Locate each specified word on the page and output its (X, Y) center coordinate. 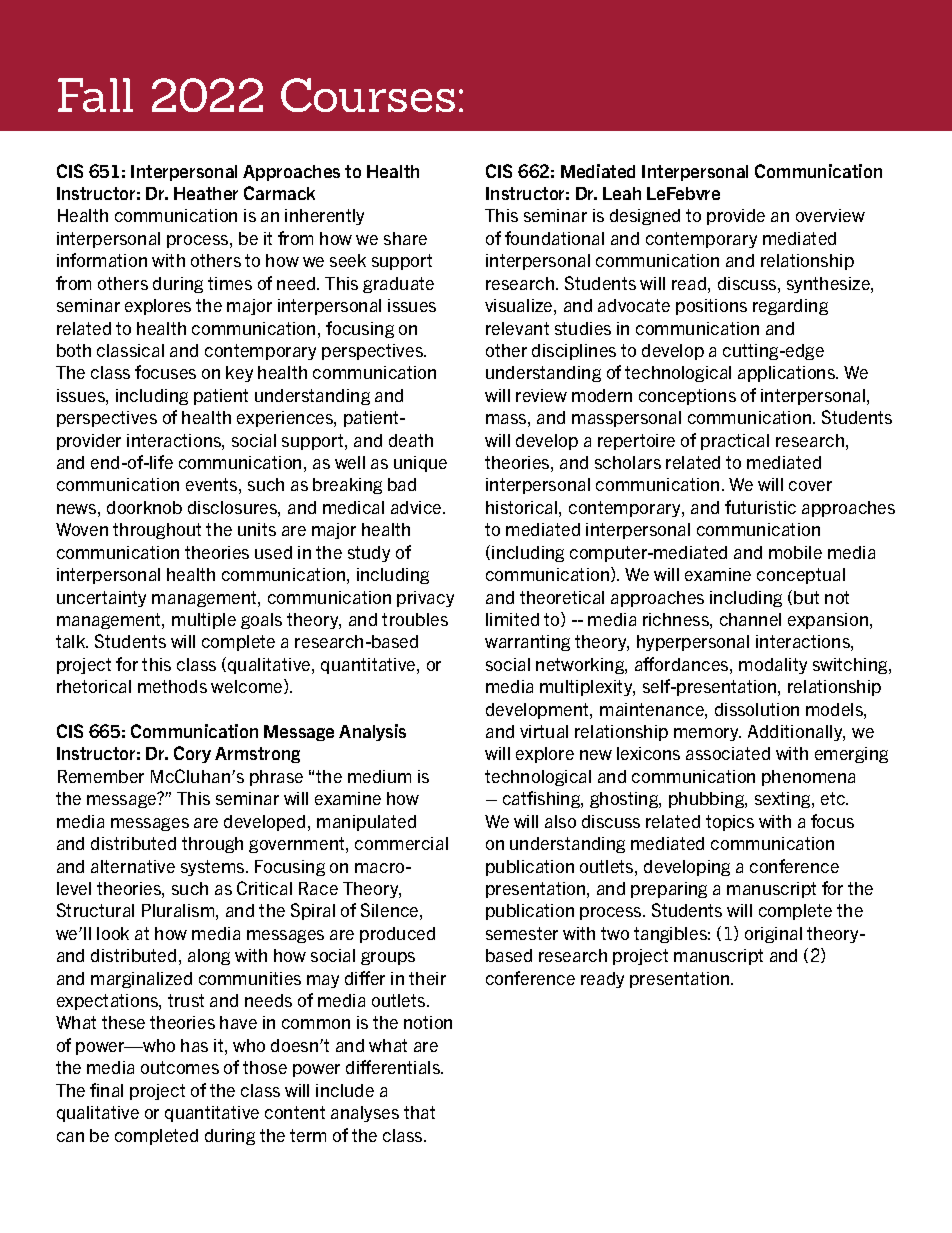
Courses (368, 95)
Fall (95, 95)
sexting (784, 800)
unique (420, 464)
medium (379, 776)
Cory (192, 754)
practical (735, 442)
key (239, 374)
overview (830, 215)
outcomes (180, 1067)
